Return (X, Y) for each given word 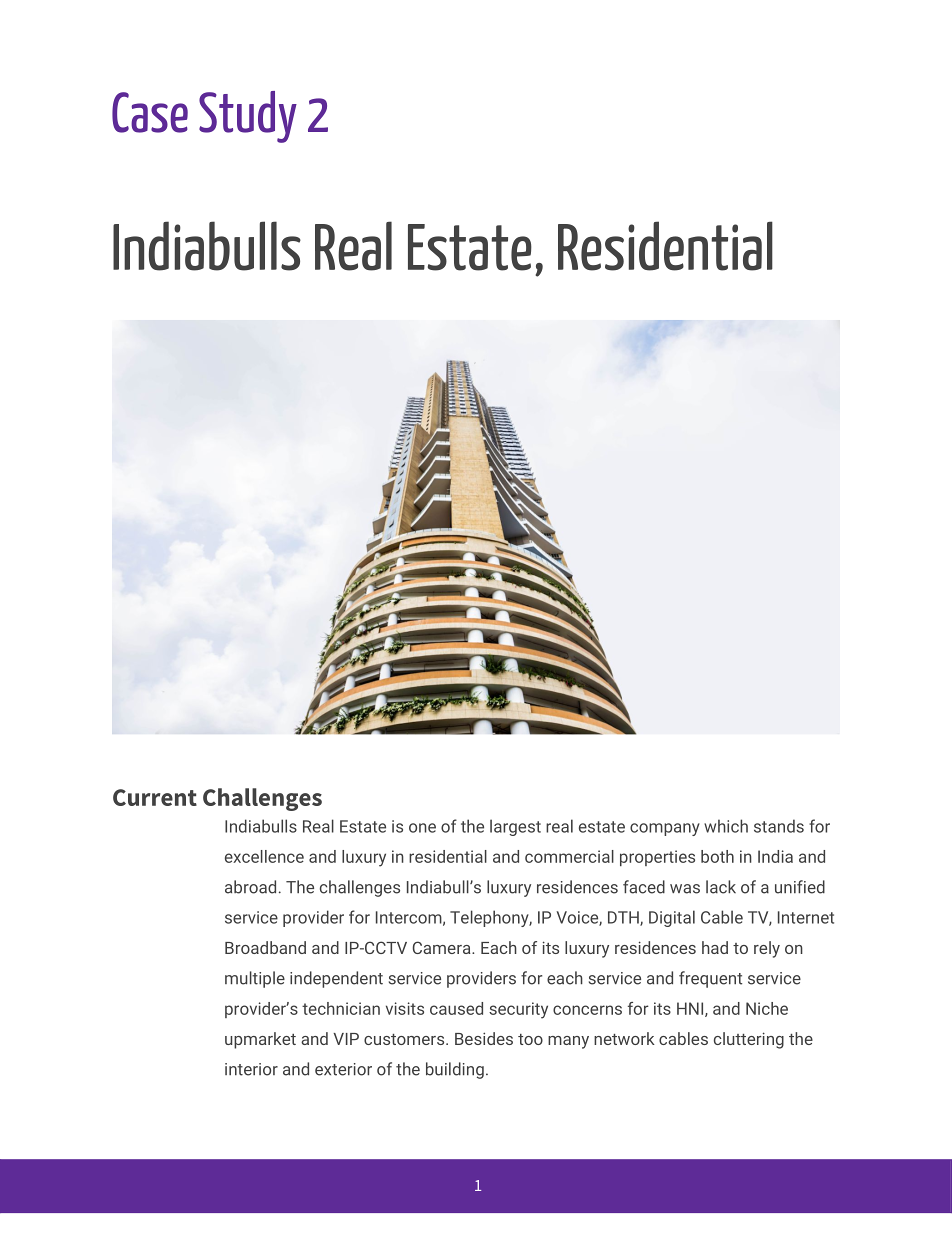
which (726, 826)
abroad (250, 887)
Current (155, 797)
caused (456, 1008)
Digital (672, 918)
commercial (569, 856)
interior (251, 1069)
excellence (264, 856)
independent (336, 979)
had (715, 947)
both (717, 856)
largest (515, 827)
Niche (767, 1008)
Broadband (265, 947)
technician (341, 1008)
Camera (443, 947)
